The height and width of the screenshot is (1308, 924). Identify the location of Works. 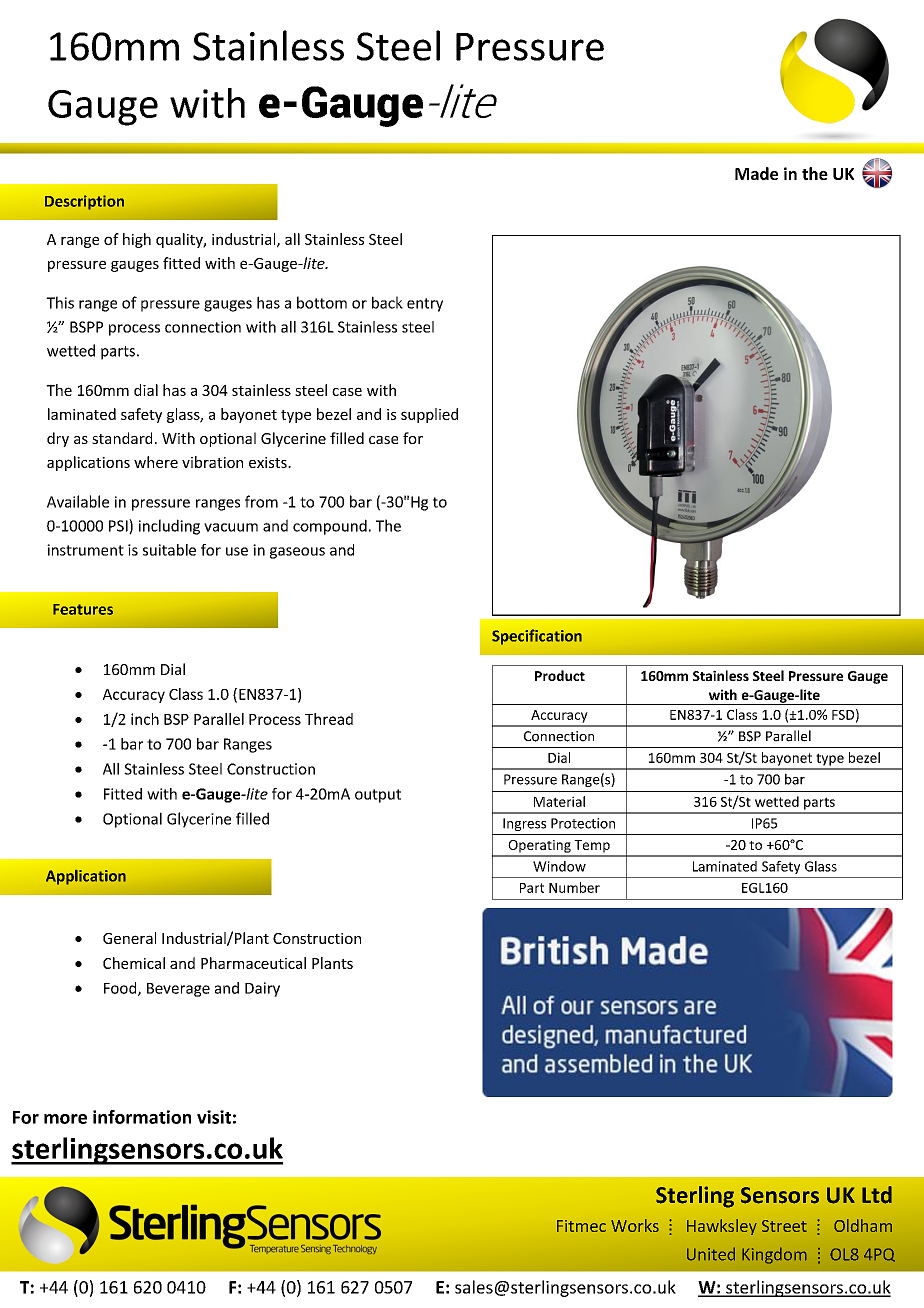
(635, 1225).
